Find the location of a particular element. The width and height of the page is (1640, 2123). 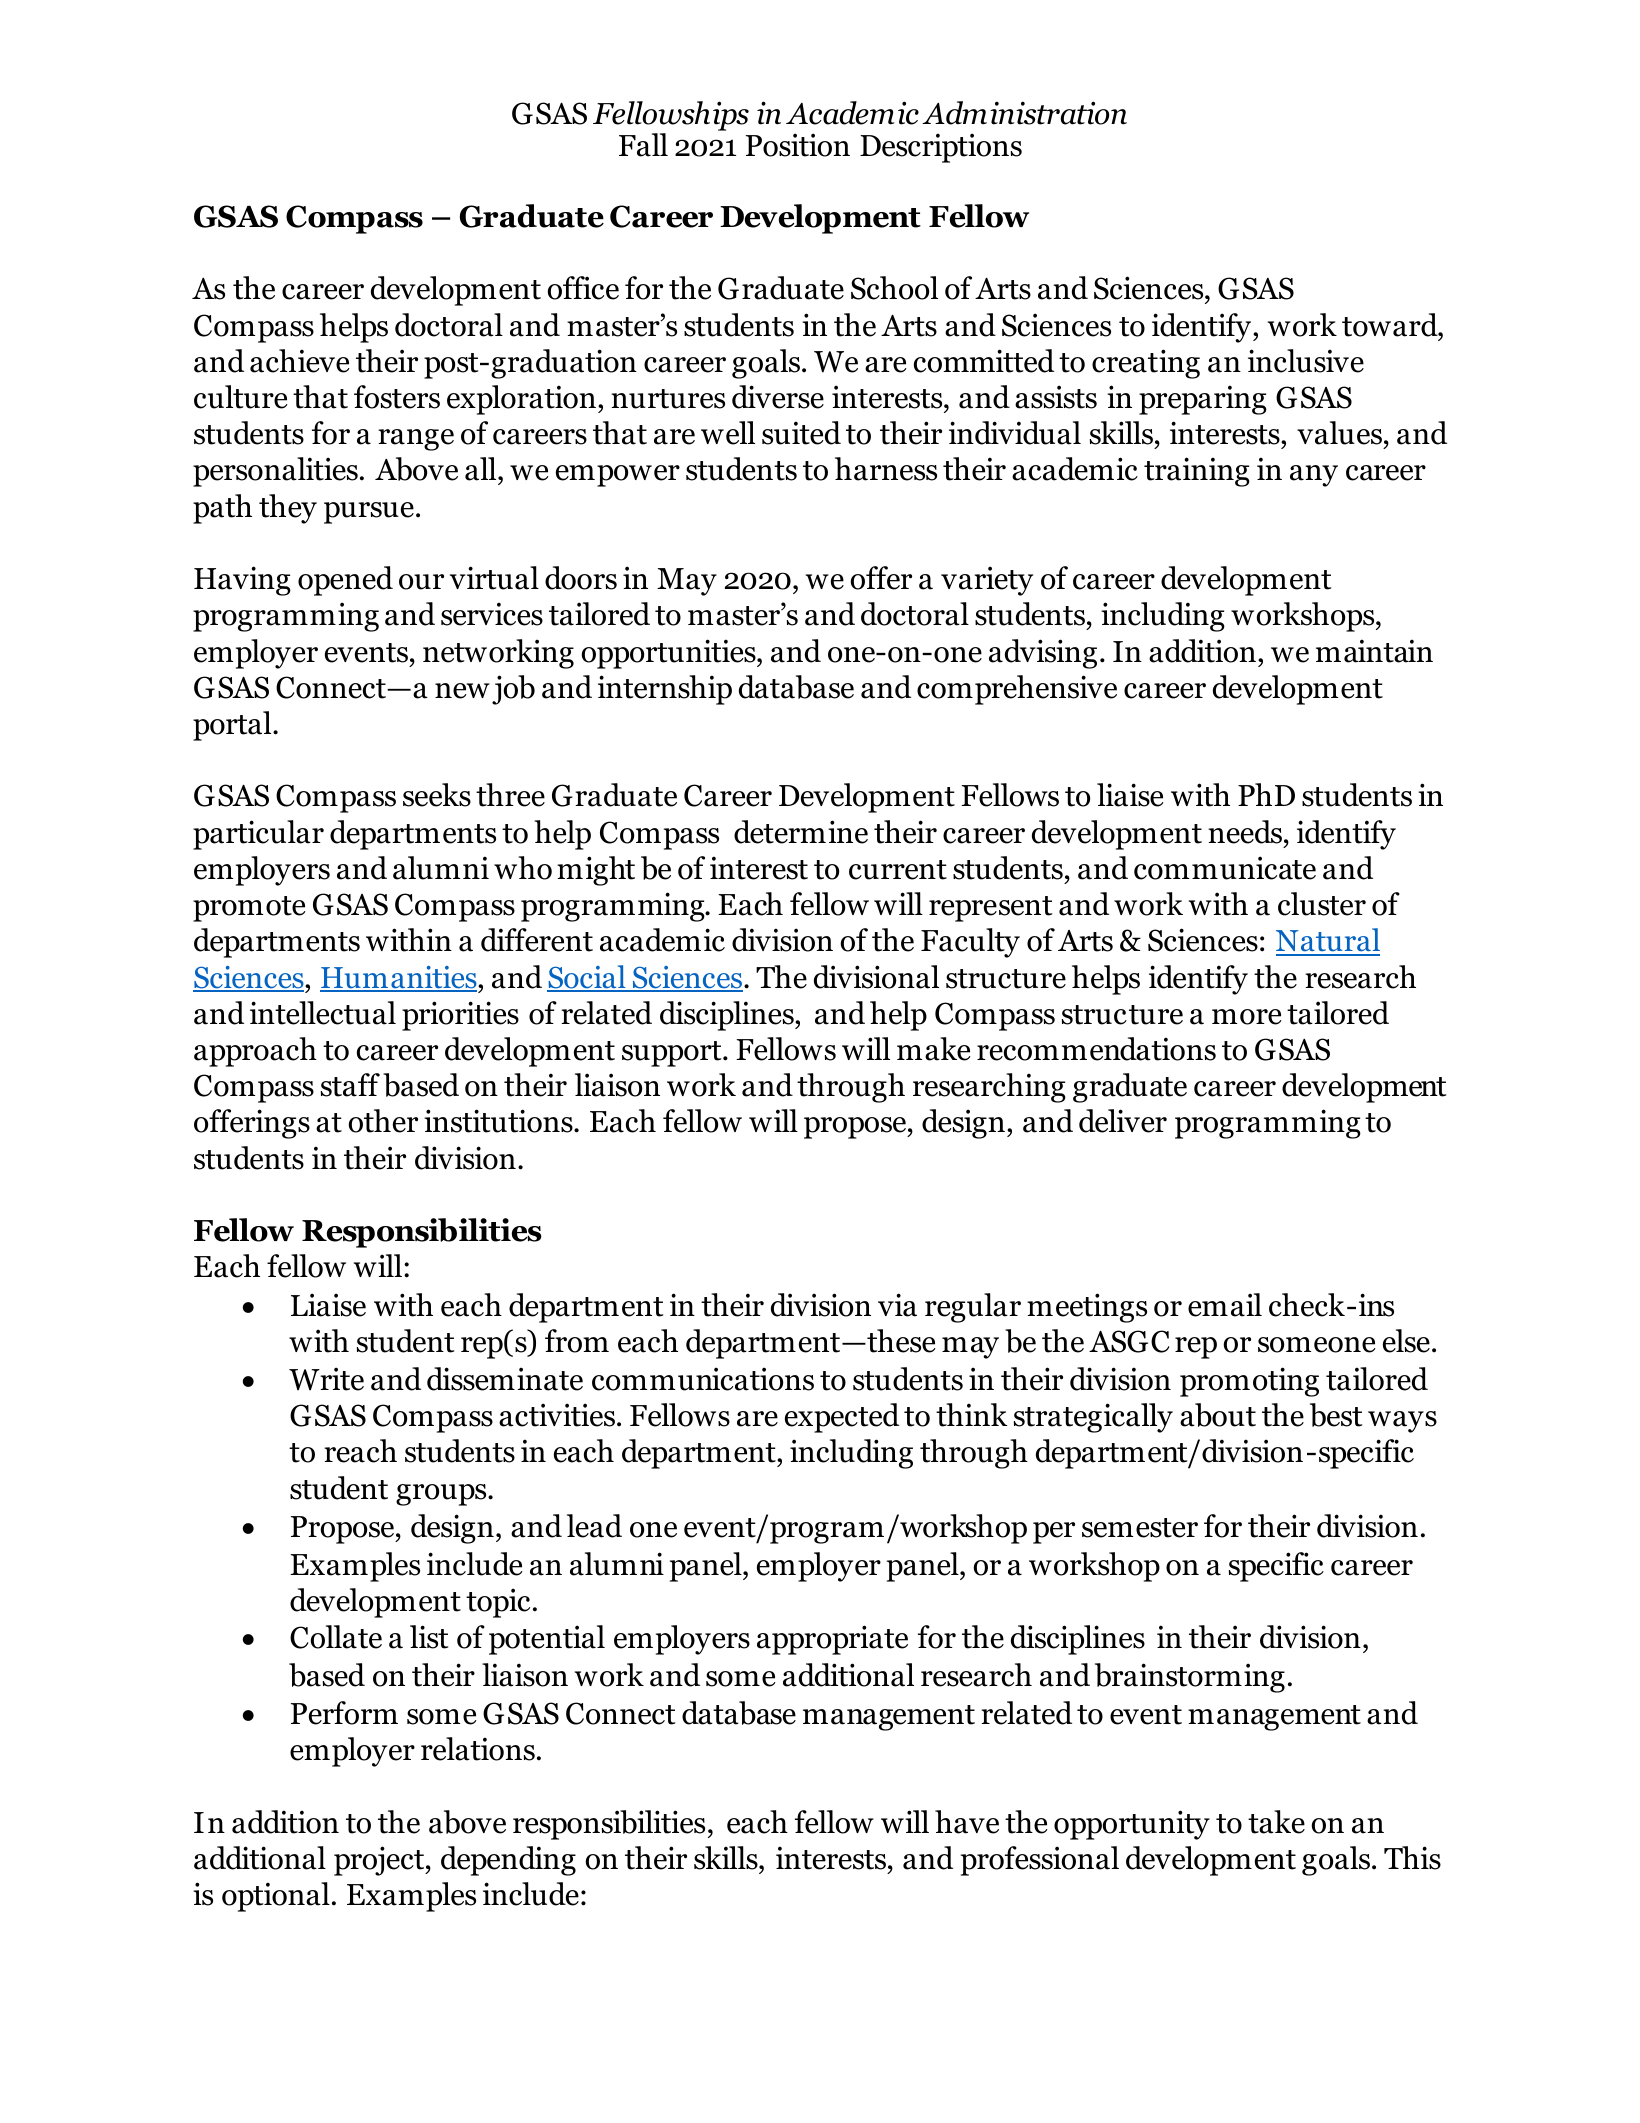

optional is located at coordinates (276, 1897).
